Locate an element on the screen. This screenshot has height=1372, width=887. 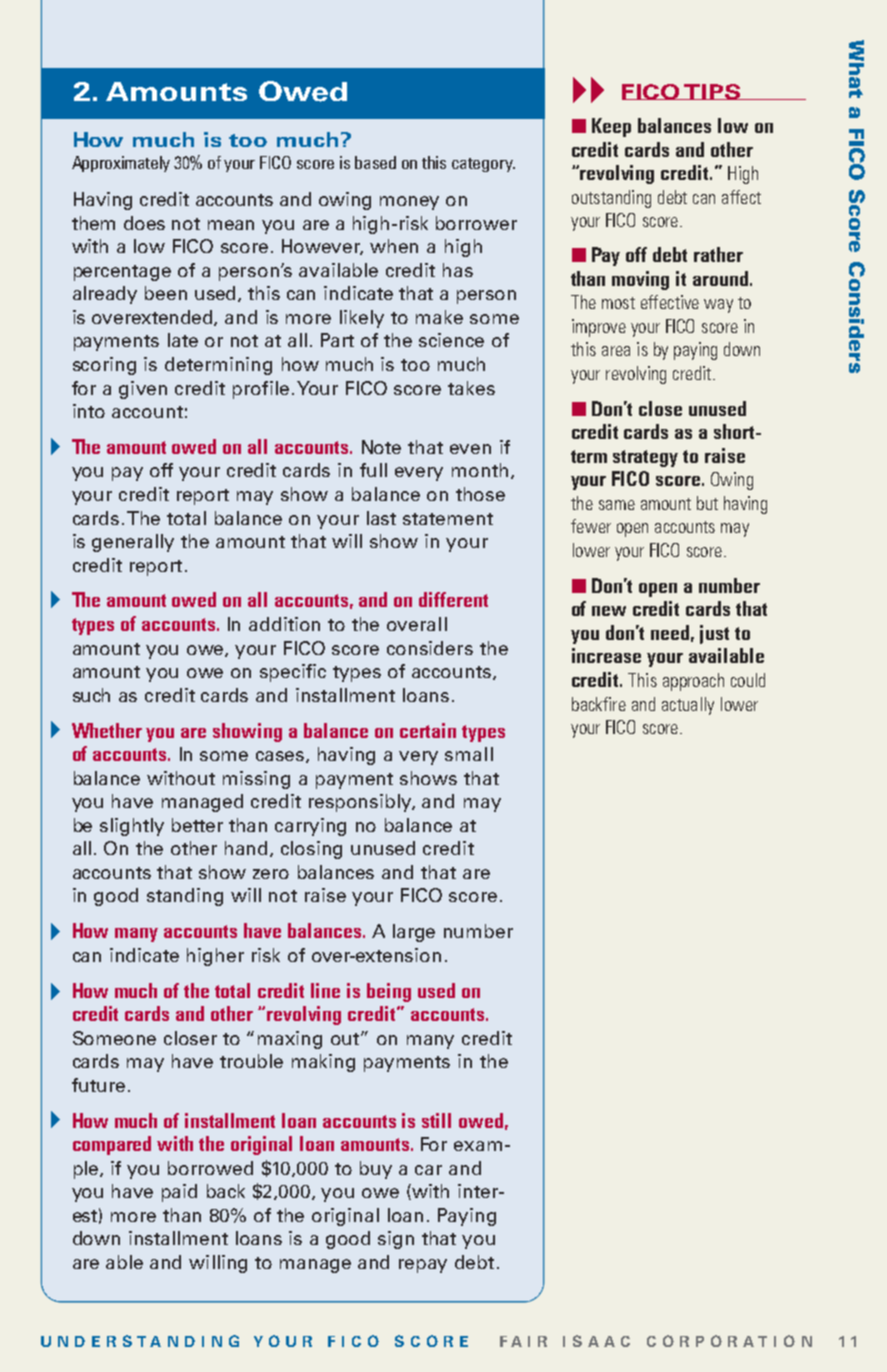
based is located at coordinates (375, 162).
